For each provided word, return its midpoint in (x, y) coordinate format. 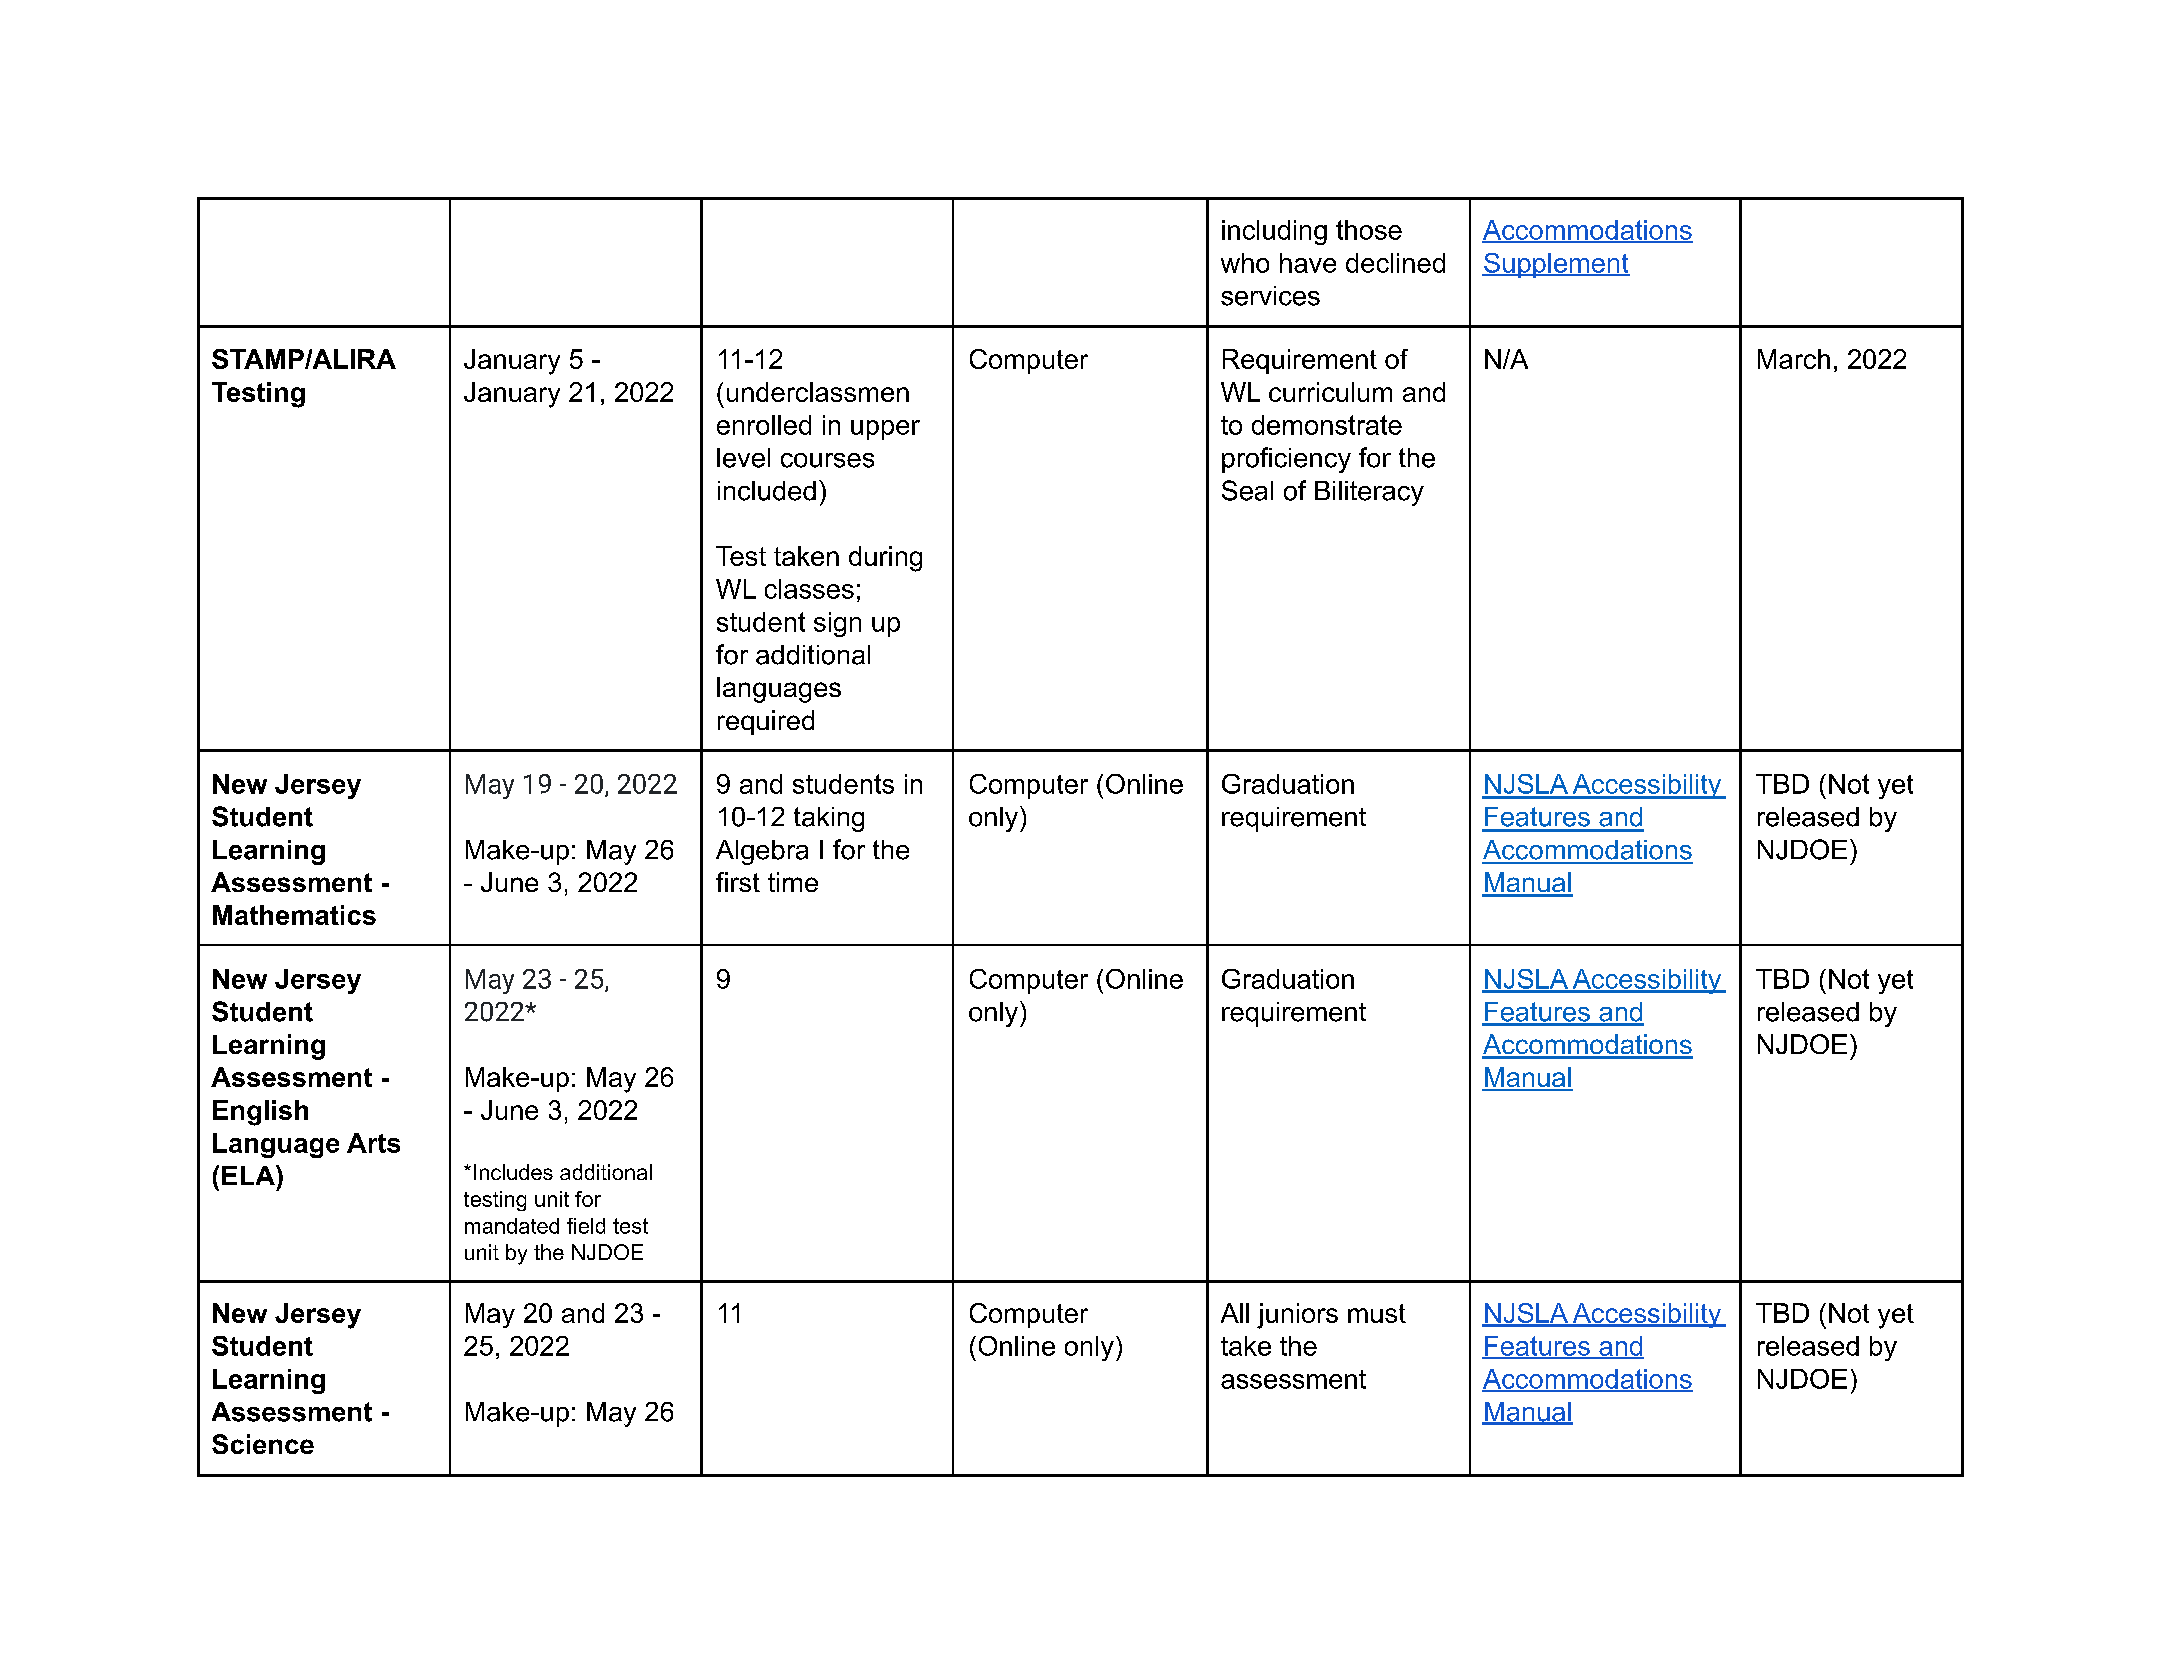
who (1245, 263)
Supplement (1556, 265)
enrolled (764, 425)
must (1377, 1313)
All (1235, 1313)
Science (263, 1444)
